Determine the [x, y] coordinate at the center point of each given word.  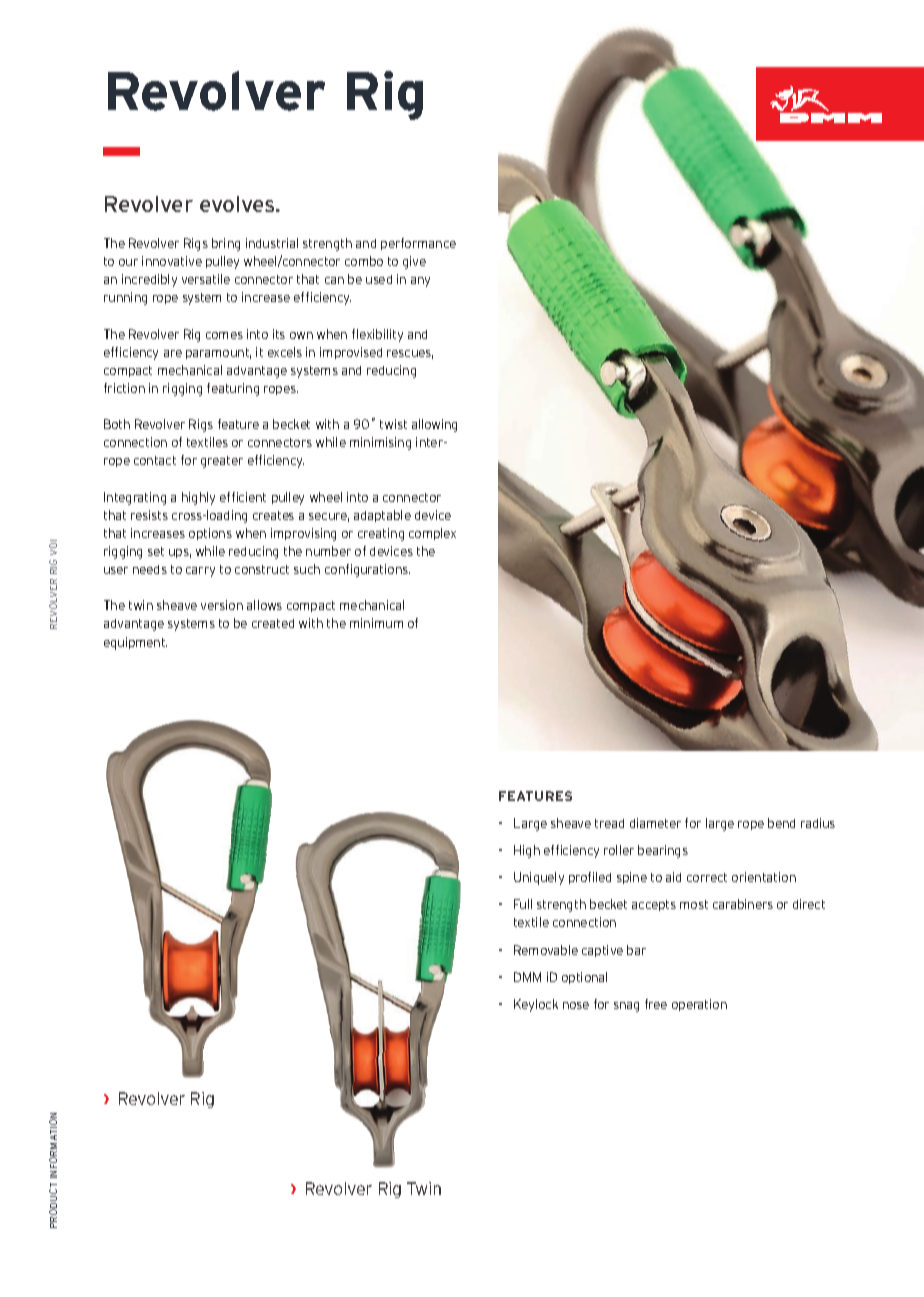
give [414, 262]
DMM [527, 977]
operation [699, 1005]
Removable [546, 950]
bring [226, 244]
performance [418, 244]
